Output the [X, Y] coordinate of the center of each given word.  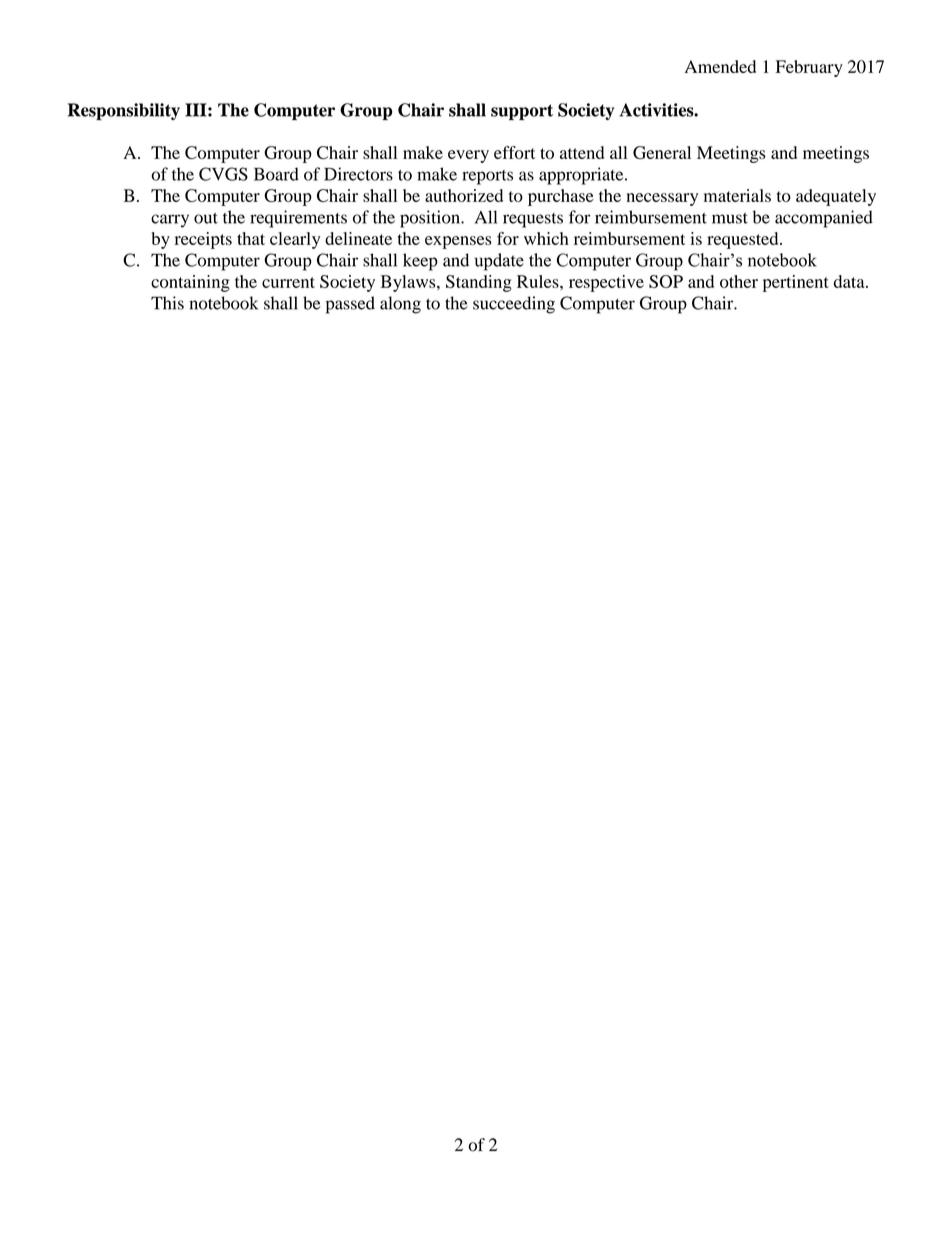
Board [276, 174]
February [809, 68]
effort [514, 152]
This [167, 303]
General [662, 152]
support [522, 112]
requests [533, 220]
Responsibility [124, 111]
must [730, 218]
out [206, 218]
